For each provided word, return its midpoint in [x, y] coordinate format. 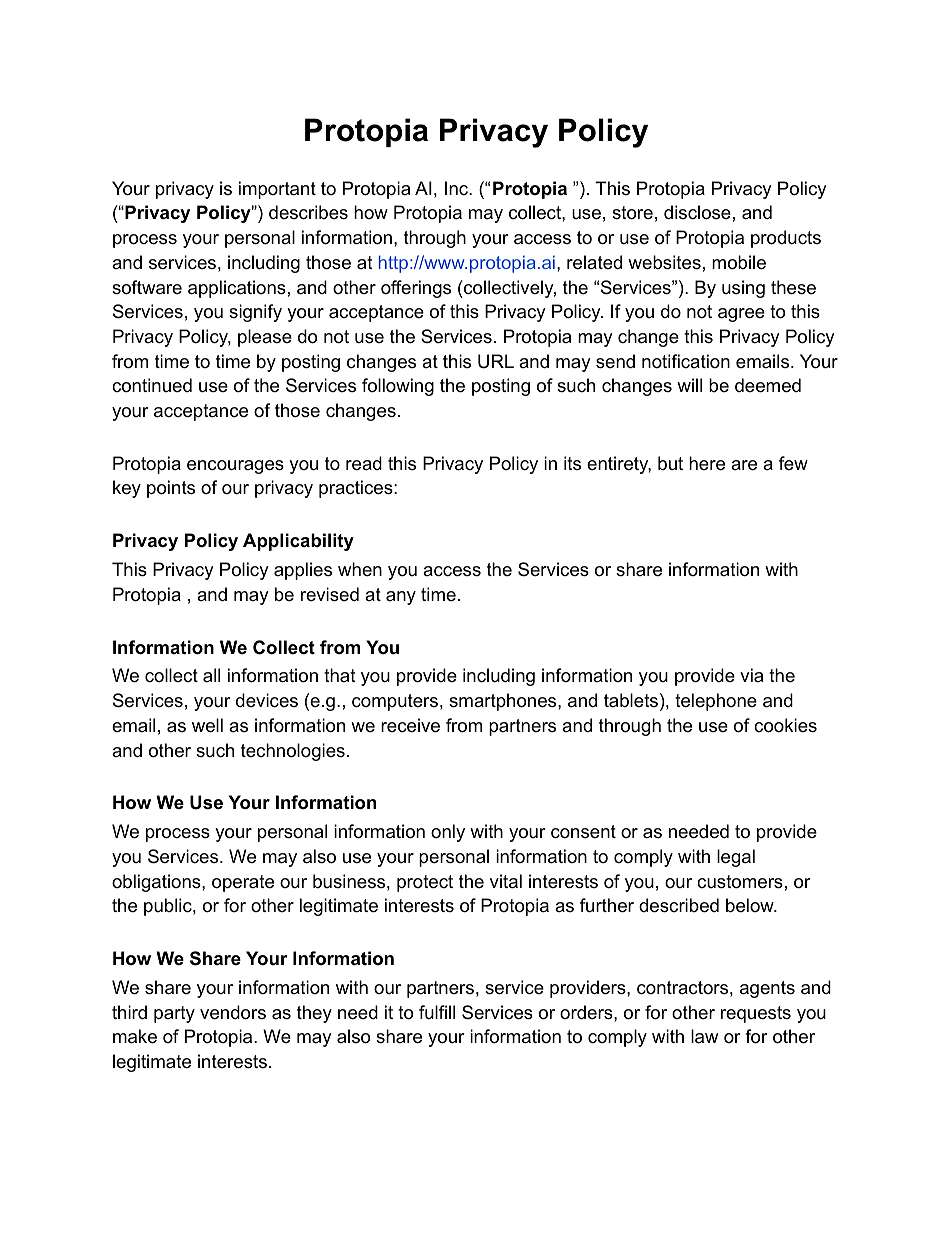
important [277, 190]
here [707, 463]
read [364, 463]
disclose [697, 212]
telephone [716, 702]
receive [410, 725]
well [207, 725]
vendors [233, 1012]
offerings [416, 289]
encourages [235, 467]
